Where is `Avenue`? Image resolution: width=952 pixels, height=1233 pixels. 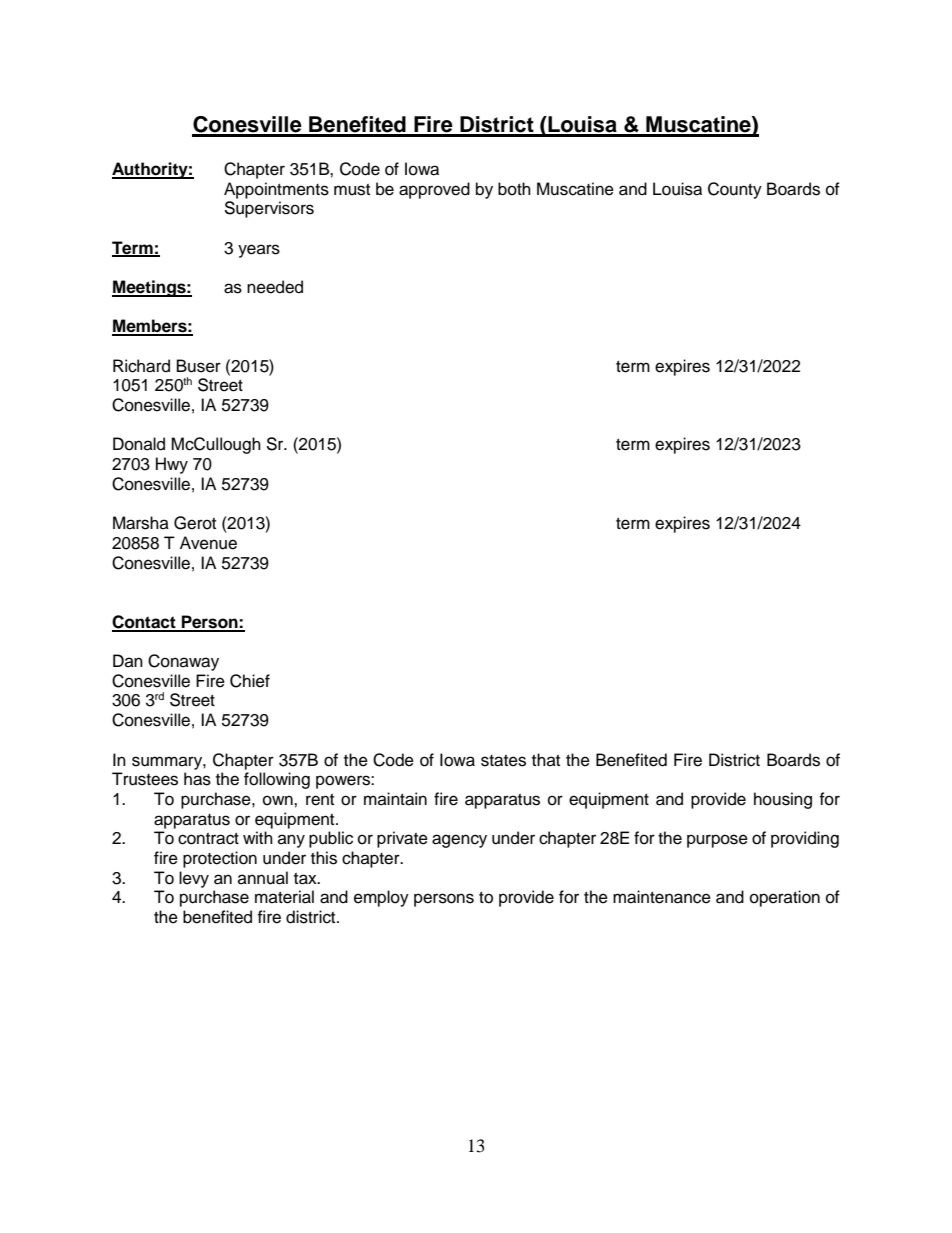 Avenue is located at coordinates (208, 543).
